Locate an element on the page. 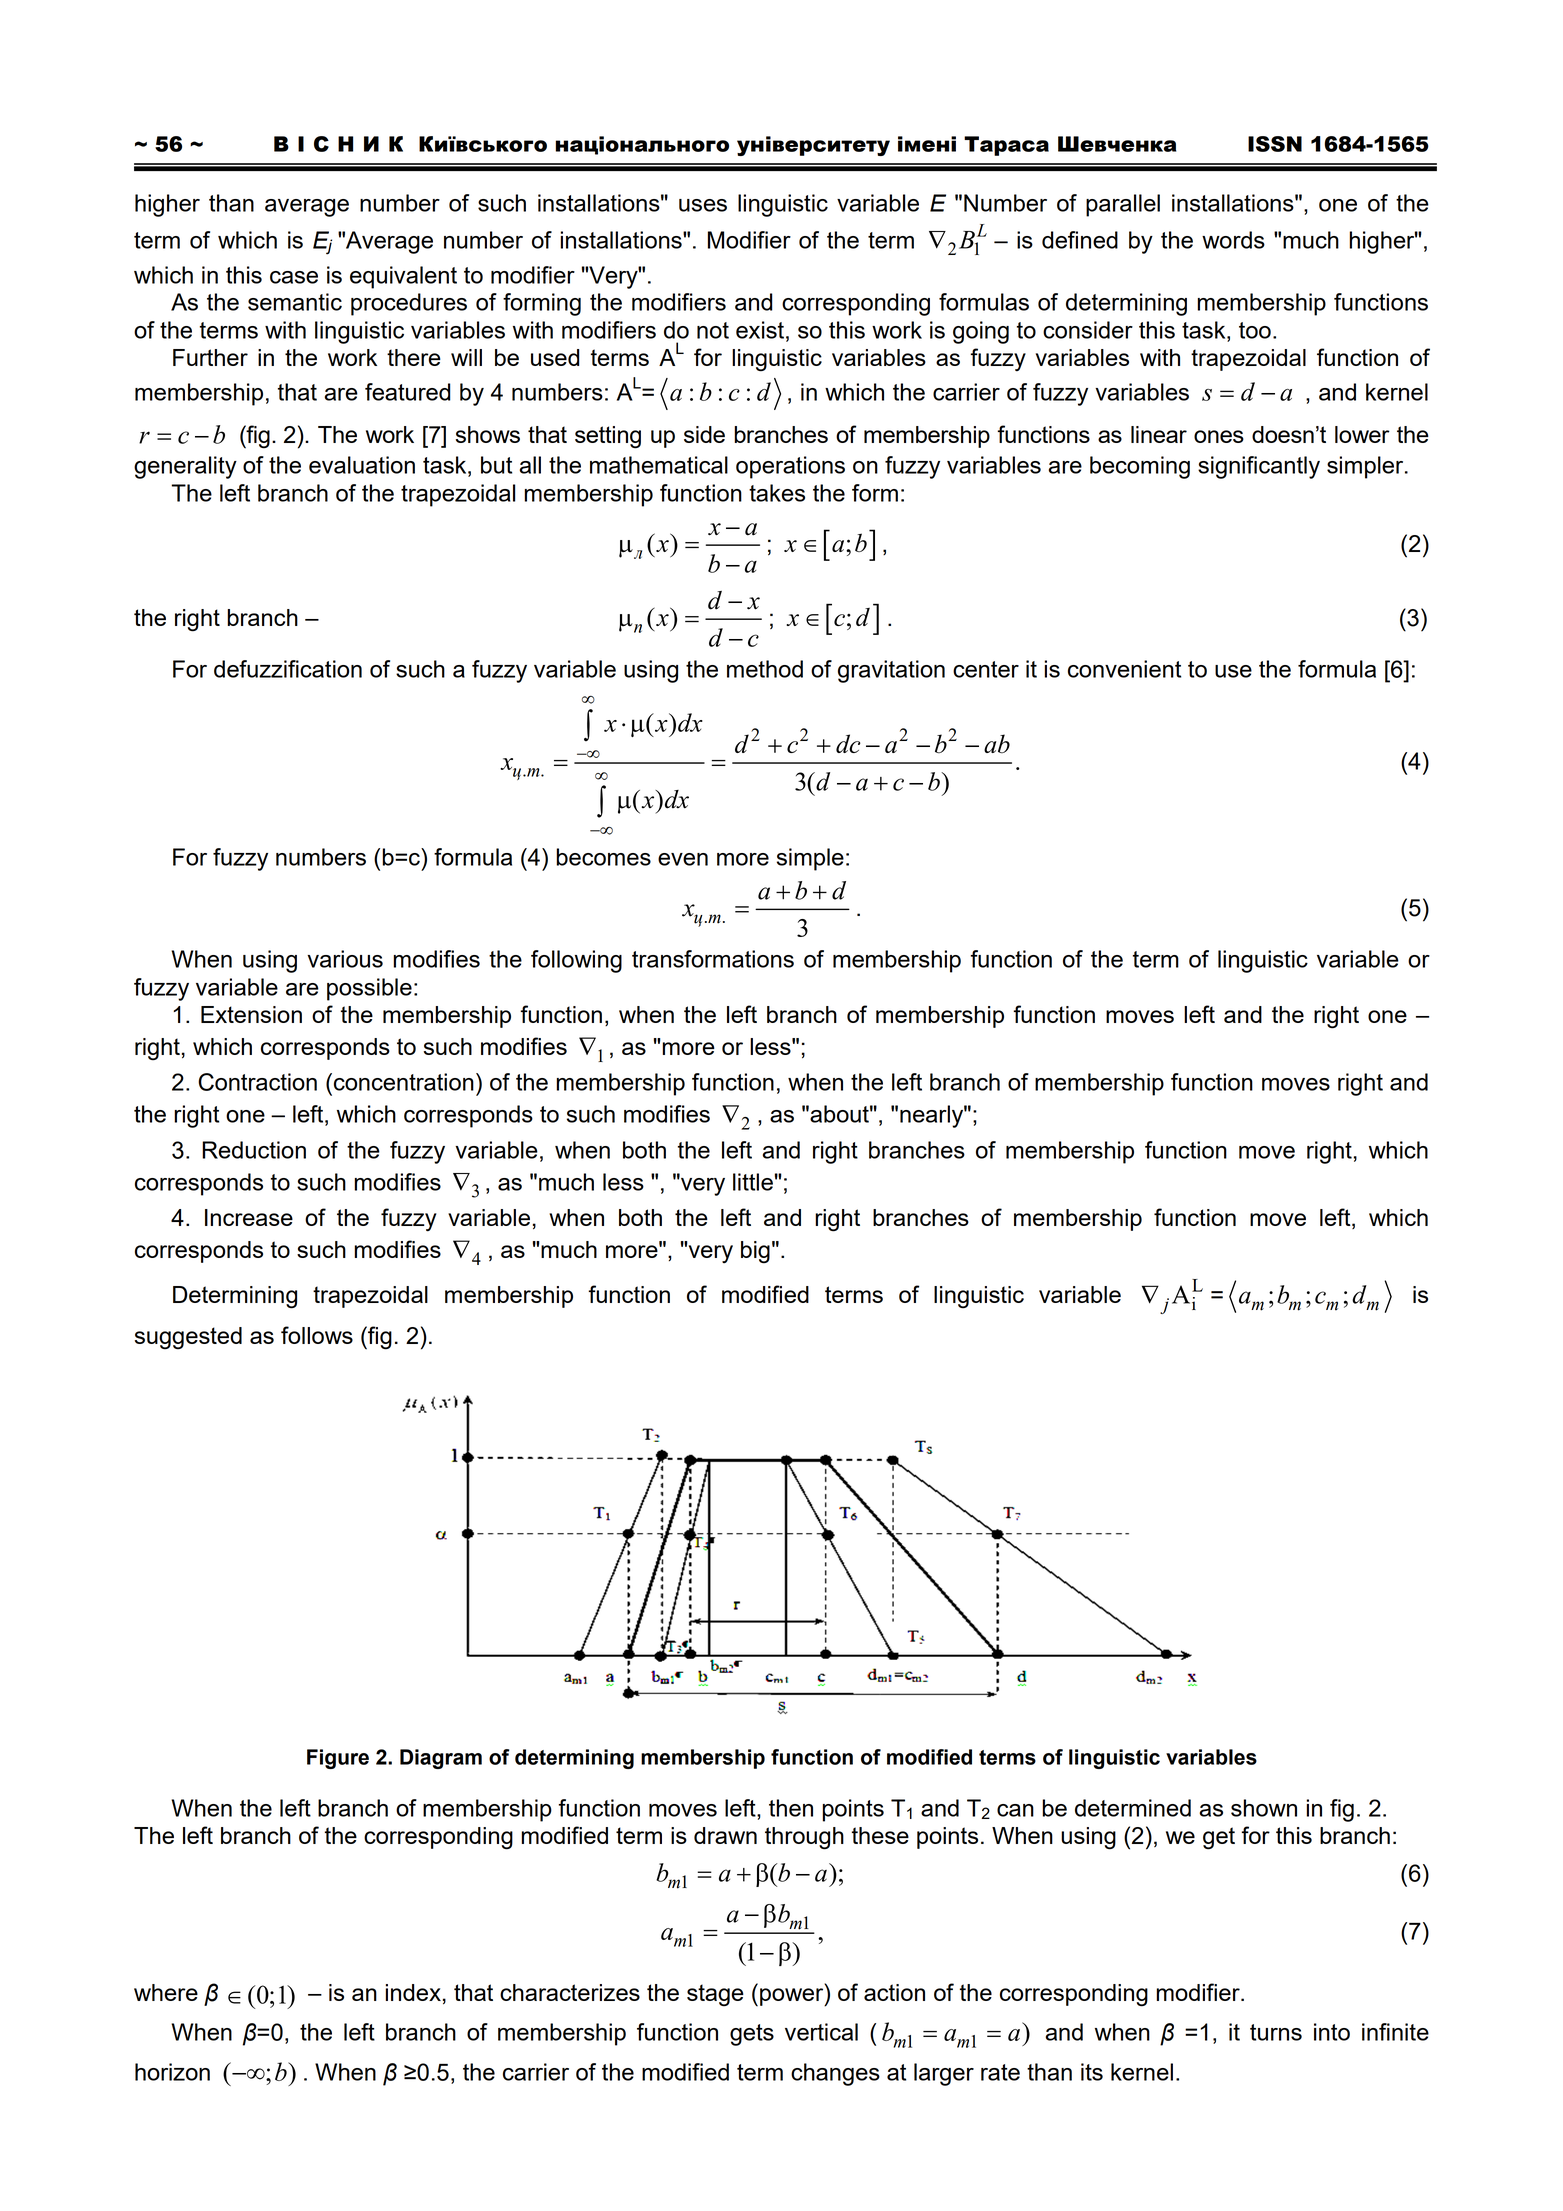 The width and height of the image is (1563, 2211). index is located at coordinates (413, 1992).
